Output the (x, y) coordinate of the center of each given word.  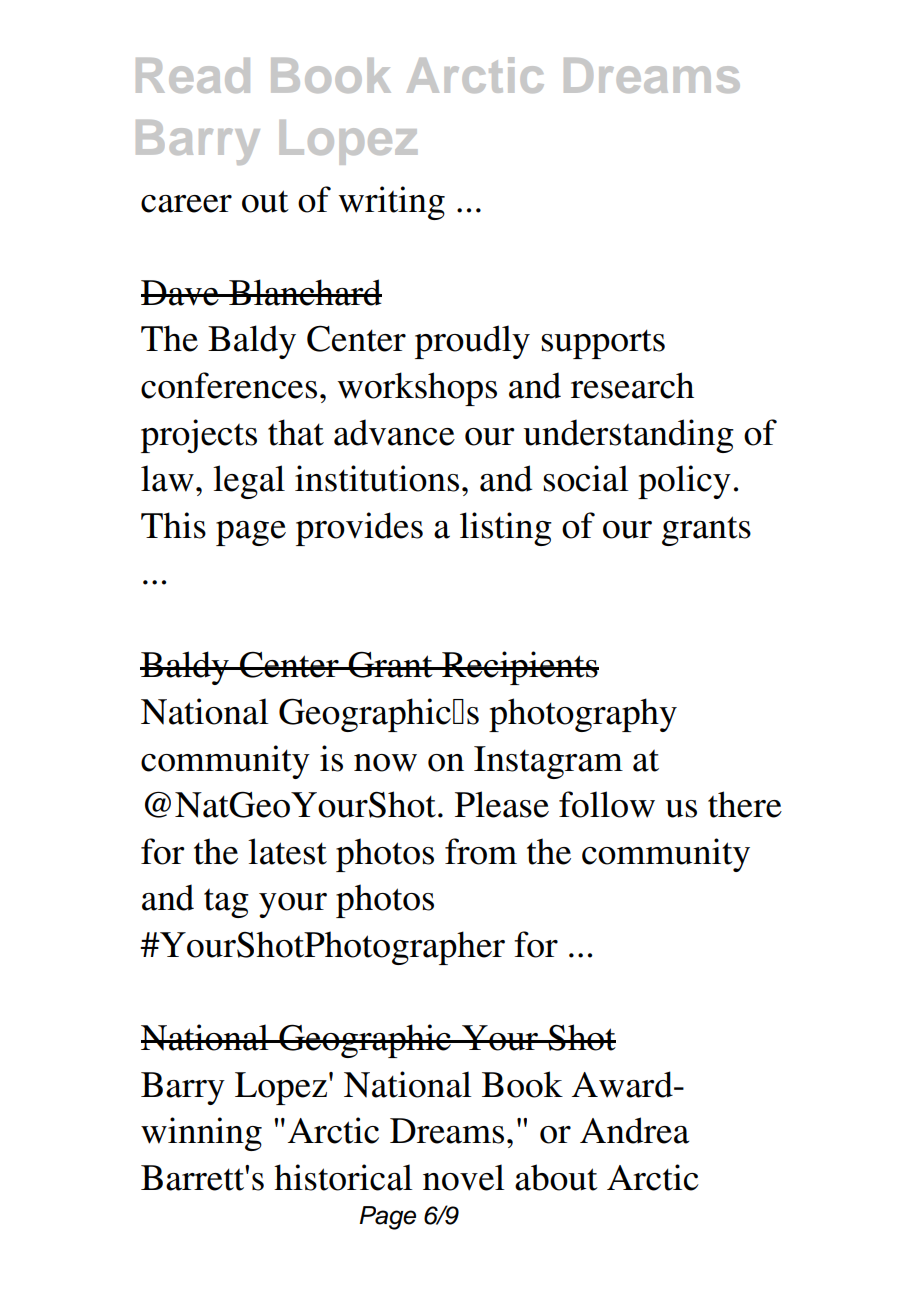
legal (249, 482)
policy (684, 482)
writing (391, 203)
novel (463, 1177)
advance (394, 432)
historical (343, 1177)
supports (603, 344)
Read (193, 75)
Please (502, 804)
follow (607, 804)
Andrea (634, 1130)
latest (287, 851)
